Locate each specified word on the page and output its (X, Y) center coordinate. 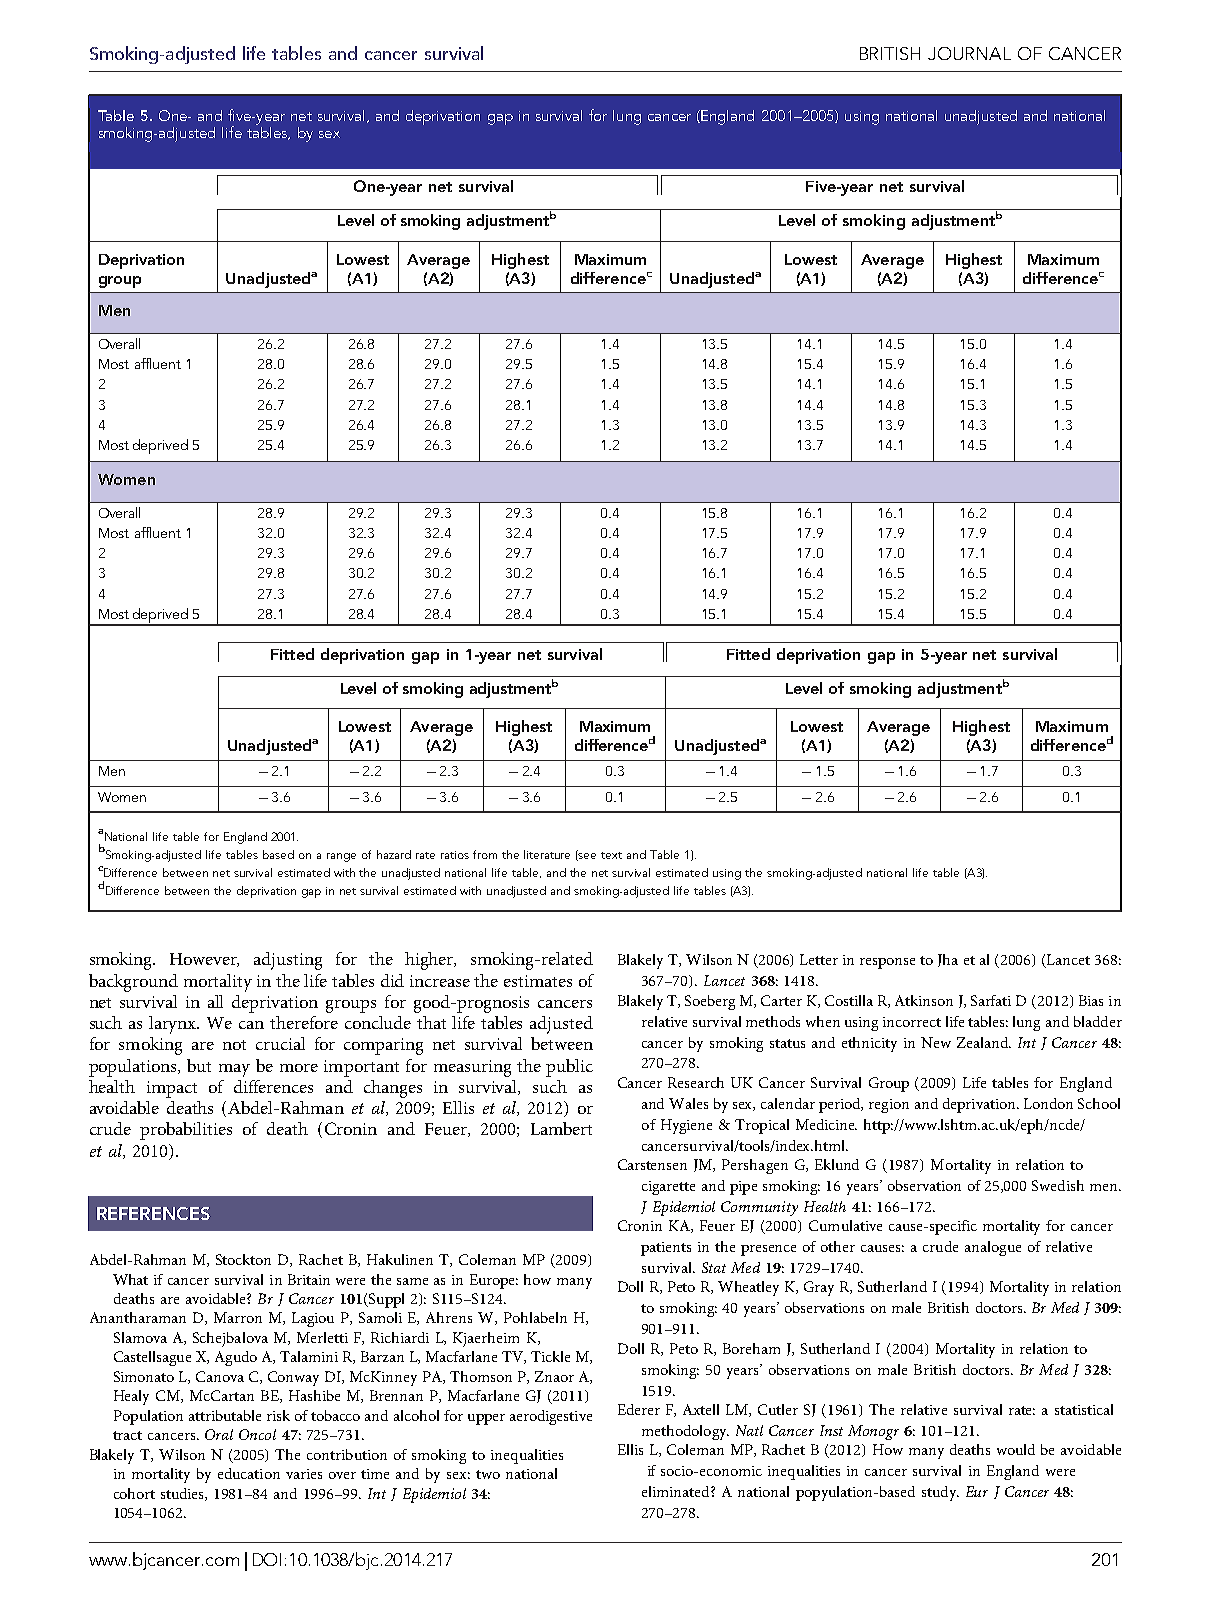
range (341, 857)
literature (547, 854)
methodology (685, 1432)
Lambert (561, 1128)
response (887, 963)
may (234, 1070)
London (1048, 1103)
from (485, 854)
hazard (394, 854)
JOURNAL (969, 53)
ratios (455, 855)
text (611, 855)
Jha (948, 960)
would (1016, 1449)
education (249, 1473)
